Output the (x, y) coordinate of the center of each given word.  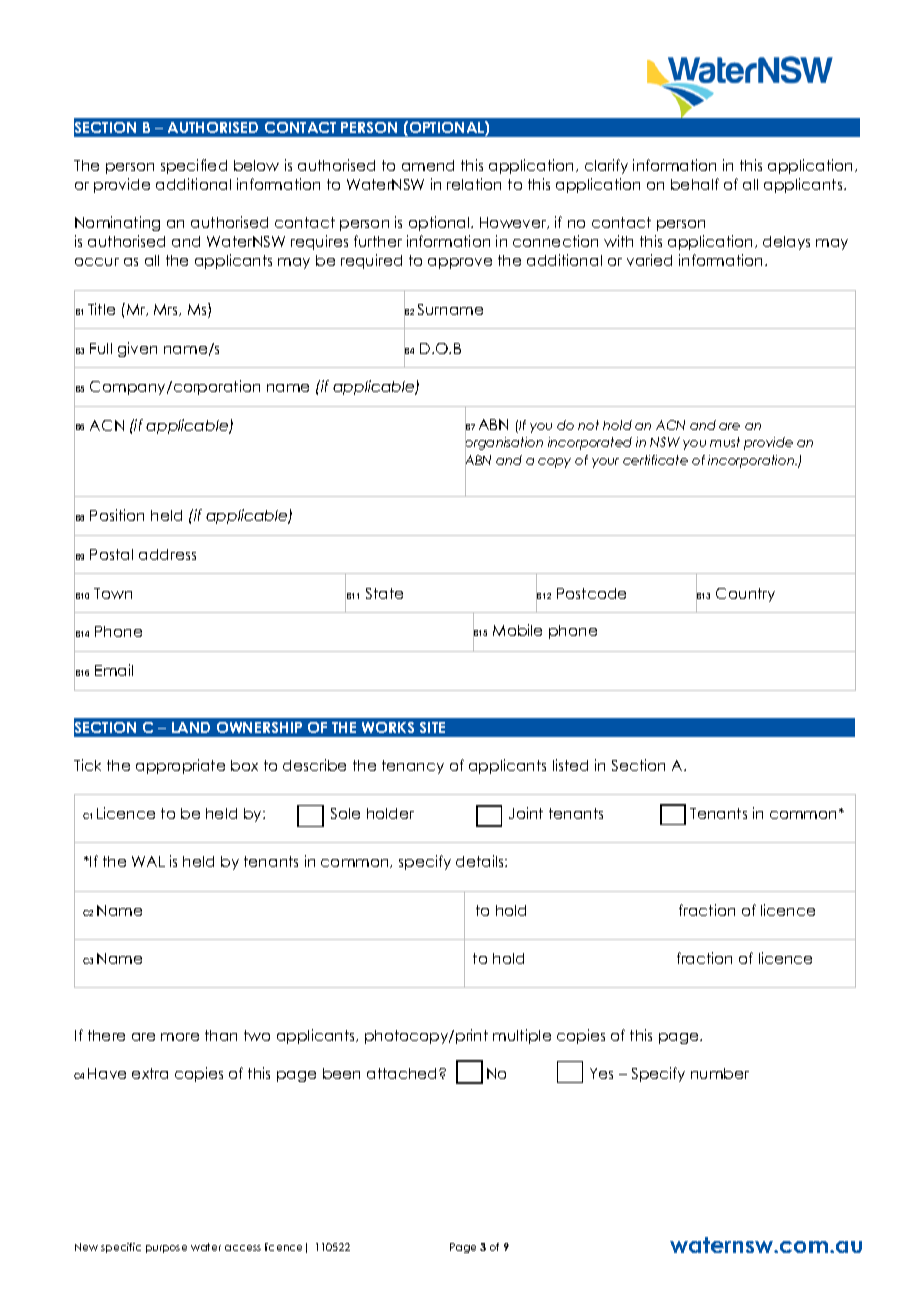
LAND (191, 727)
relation (474, 184)
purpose (166, 1249)
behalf (695, 184)
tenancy (413, 767)
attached (403, 1073)
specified (194, 166)
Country (745, 595)
